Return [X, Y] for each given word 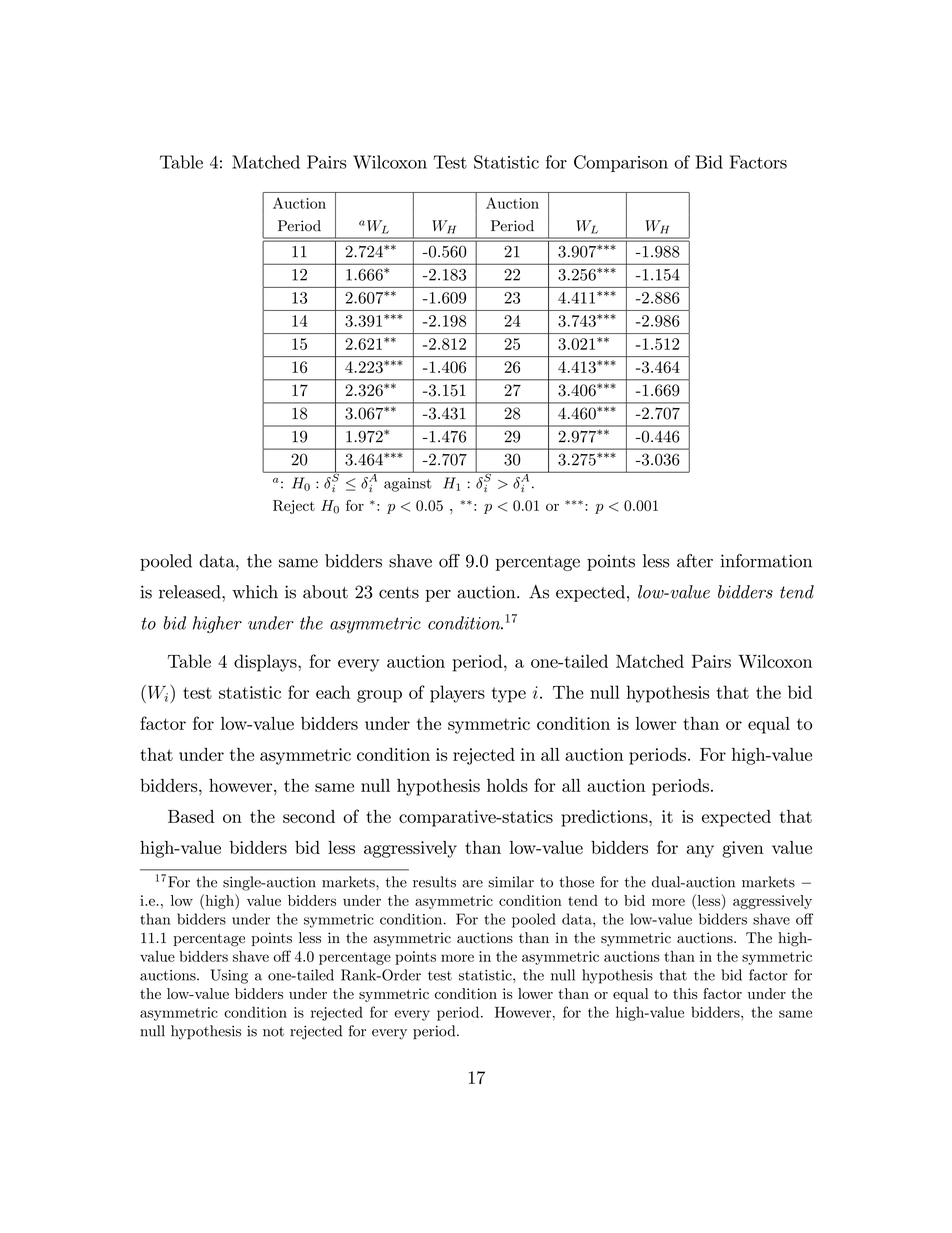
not [273, 1032]
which [255, 592]
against [408, 485]
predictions [605, 818]
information [766, 561]
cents [399, 593]
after [695, 561]
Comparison [621, 163]
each [333, 692]
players [457, 694]
